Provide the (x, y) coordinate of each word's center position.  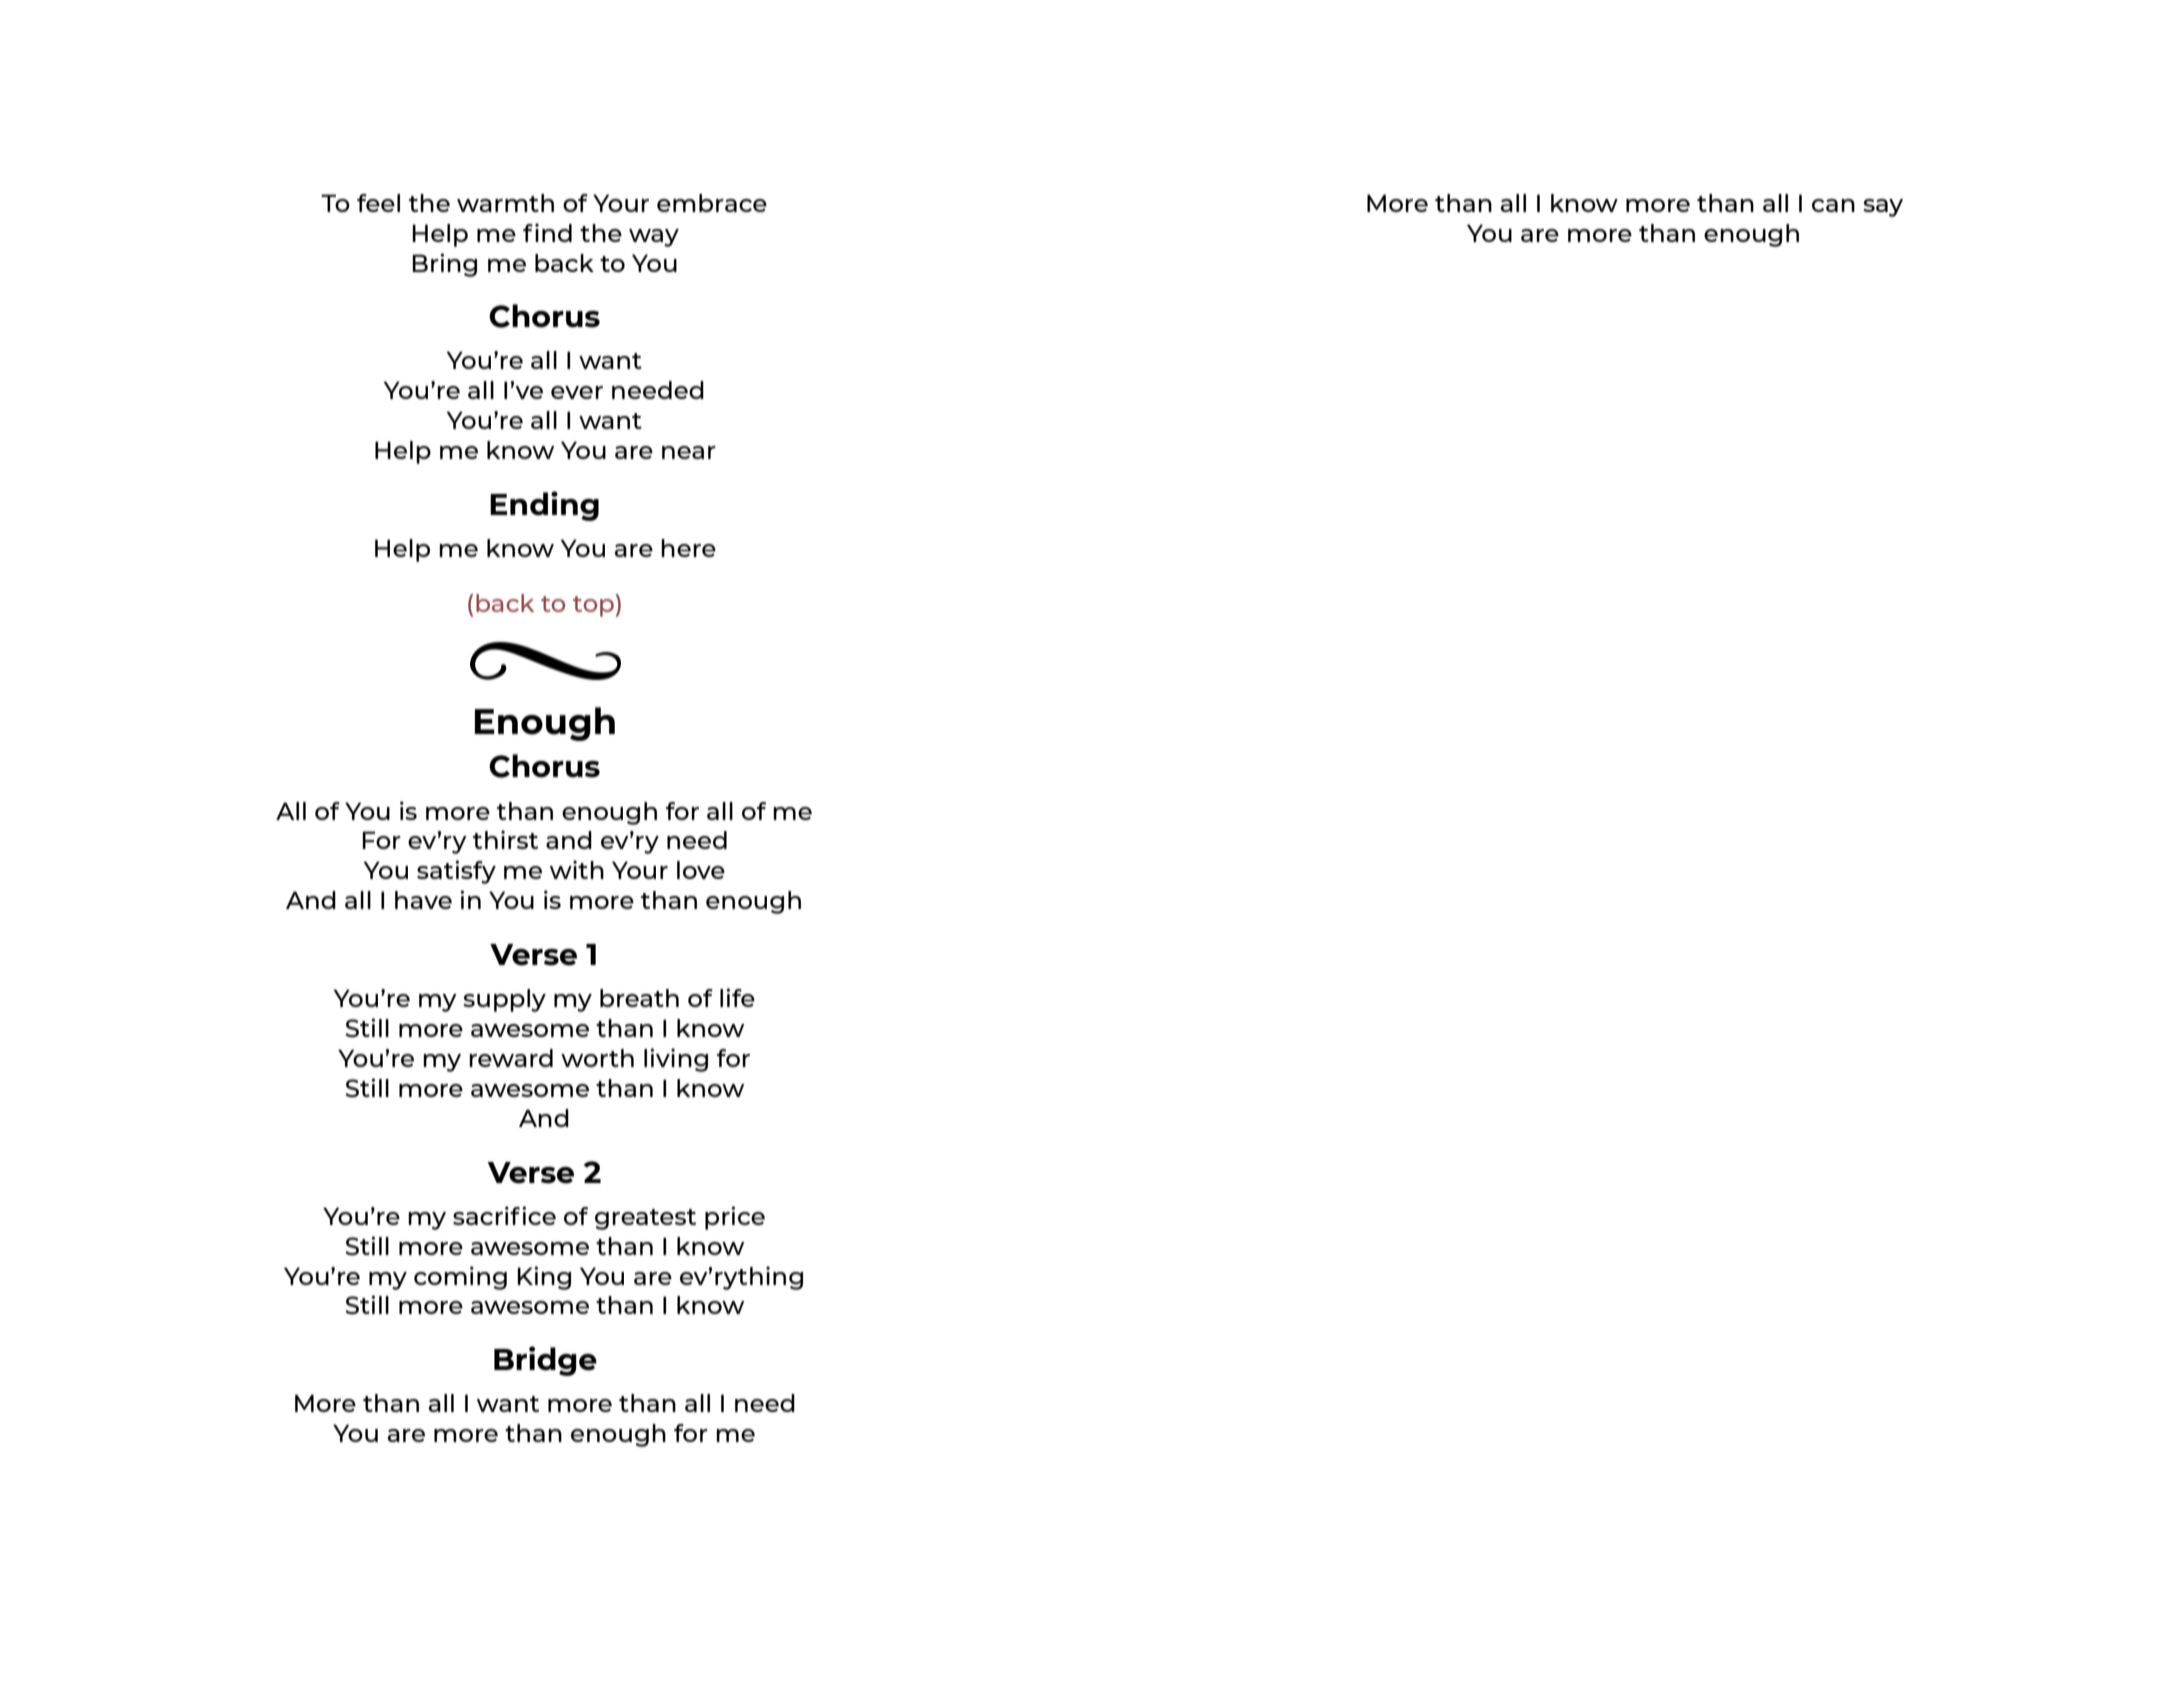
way (654, 238)
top (594, 605)
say (1883, 208)
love (701, 870)
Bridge (545, 1361)
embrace (712, 203)
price (735, 1218)
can (1833, 205)
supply (504, 1000)
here (688, 548)
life (737, 997)
